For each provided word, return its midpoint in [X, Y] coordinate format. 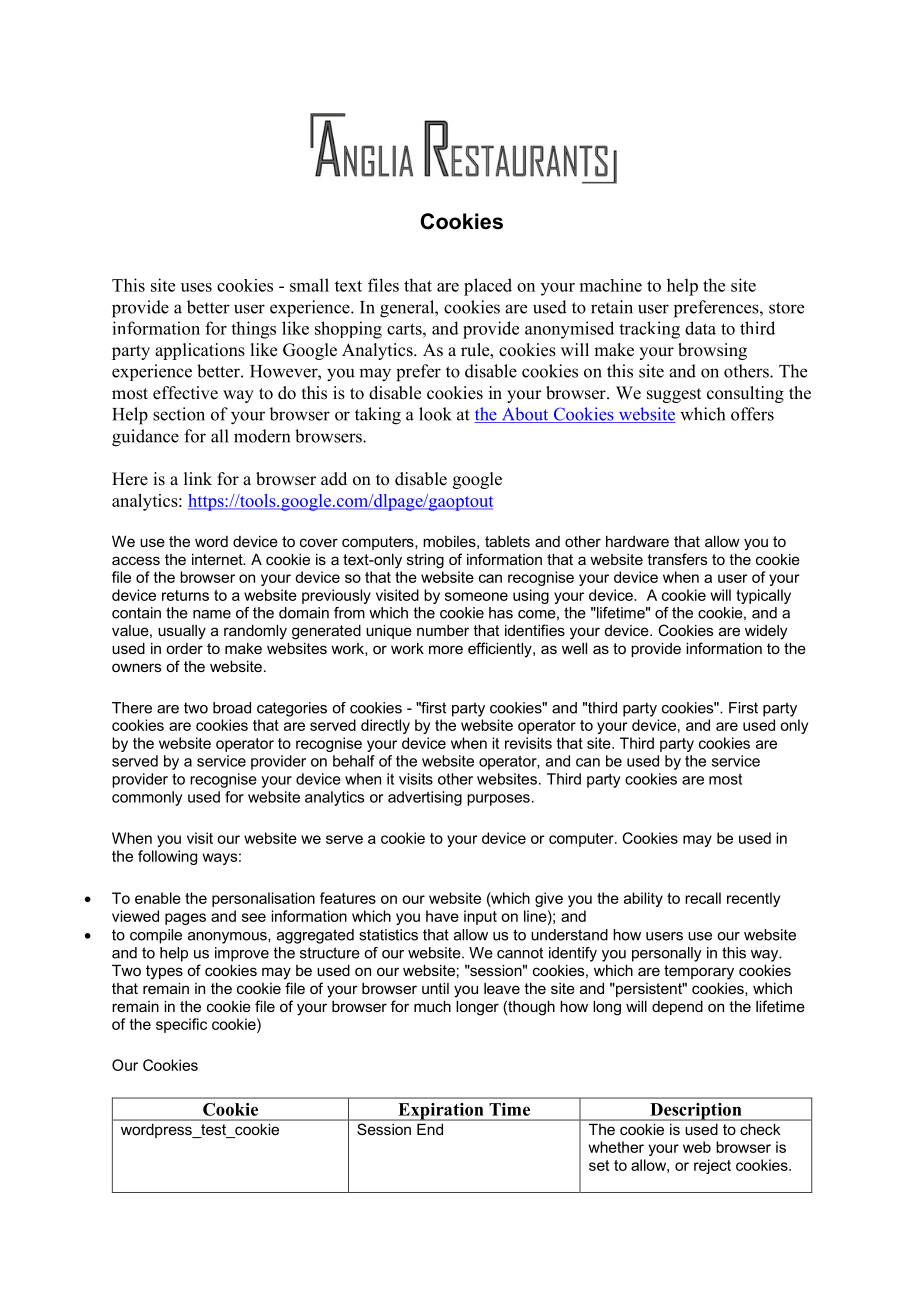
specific [181, 1025]
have [442, 916]
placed [488, 287]
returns [185, 595]
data [700, 328]
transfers [677, 559]
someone [476, 596]
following [167, 857]
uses [196, 287]
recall [703, 898]
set [599, 1165]
